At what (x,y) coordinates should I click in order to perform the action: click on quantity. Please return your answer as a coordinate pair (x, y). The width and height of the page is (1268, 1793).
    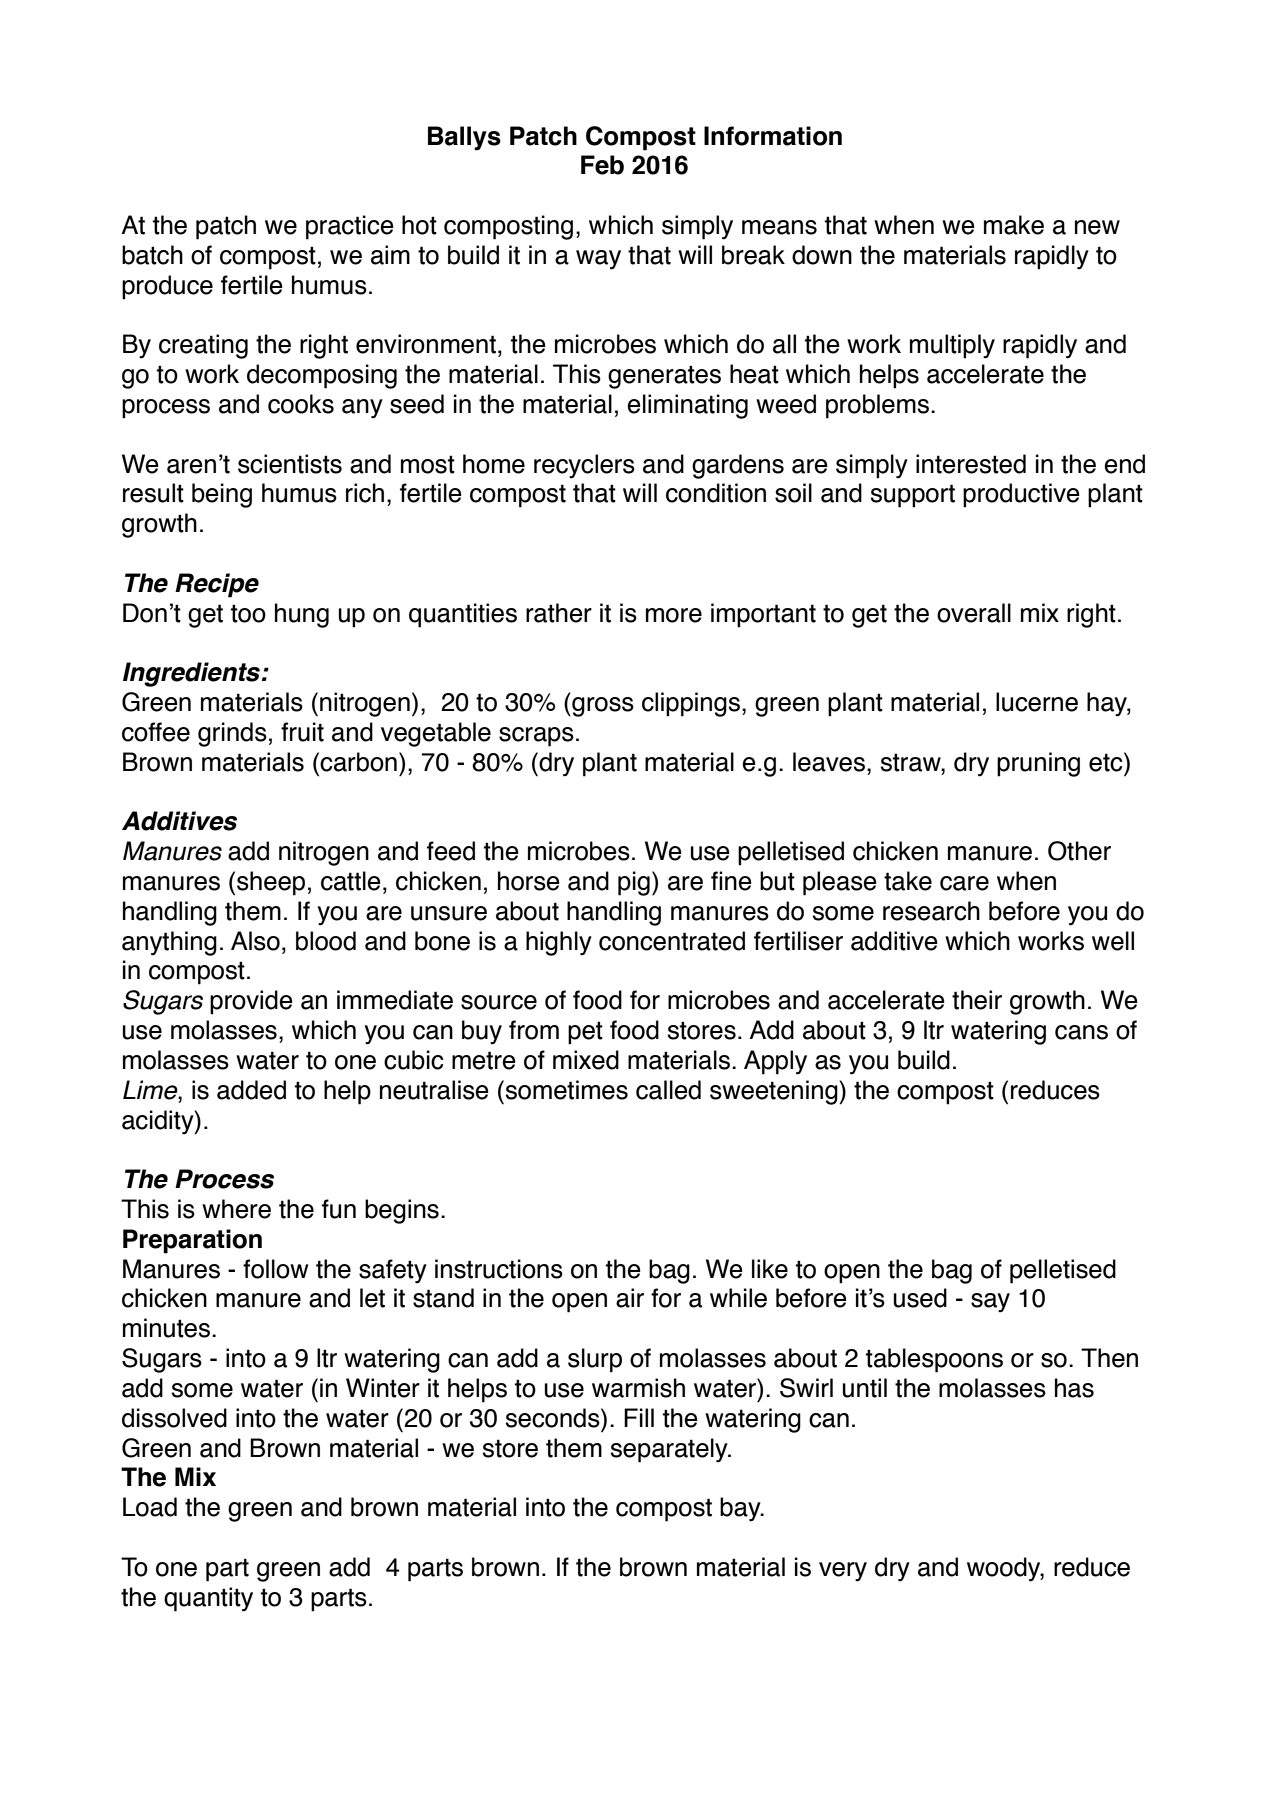
    Looking at the image, I should click on (208, 1599).
